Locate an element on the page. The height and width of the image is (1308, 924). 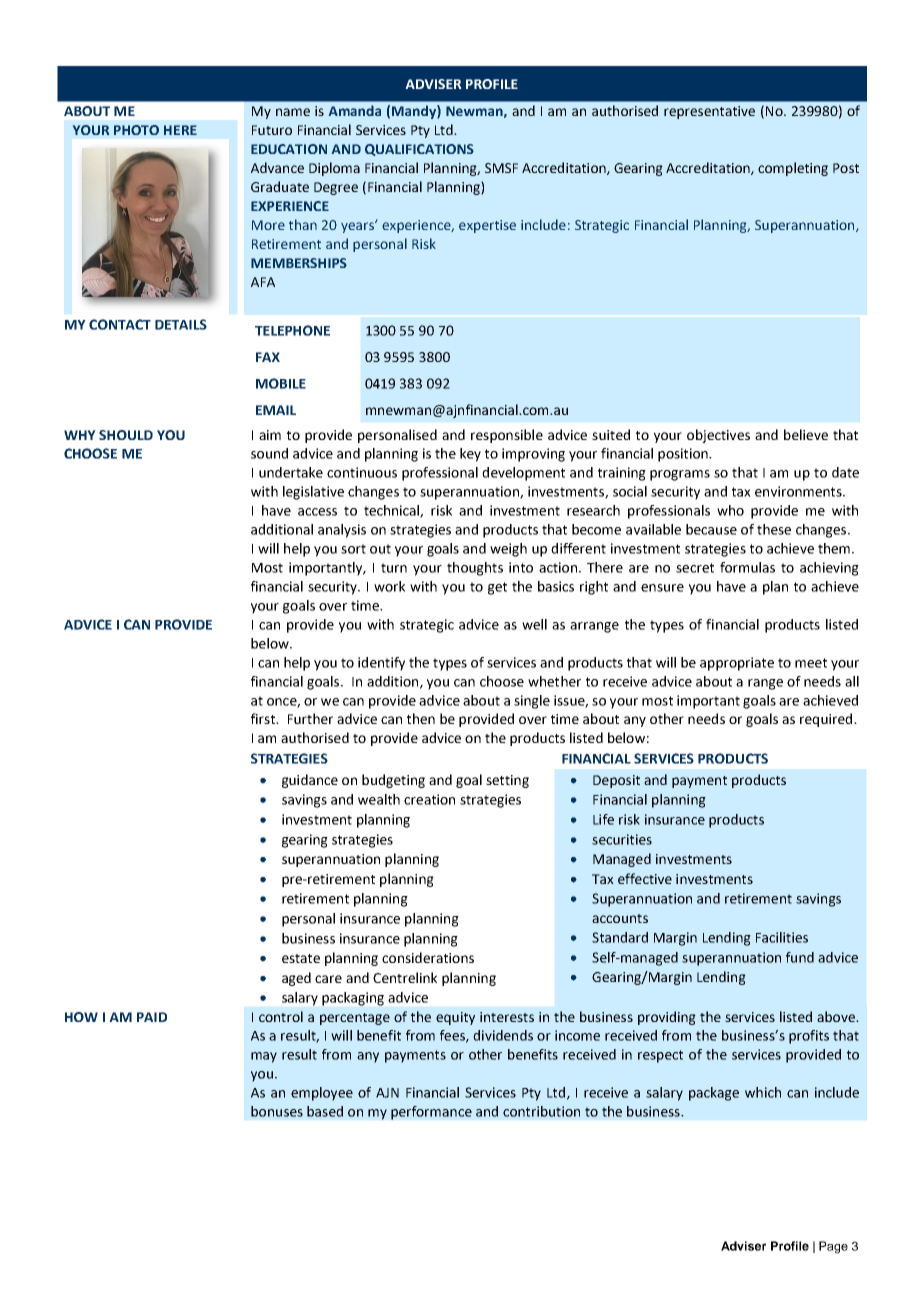
SHOULD is located at coordinates (126, 435).
